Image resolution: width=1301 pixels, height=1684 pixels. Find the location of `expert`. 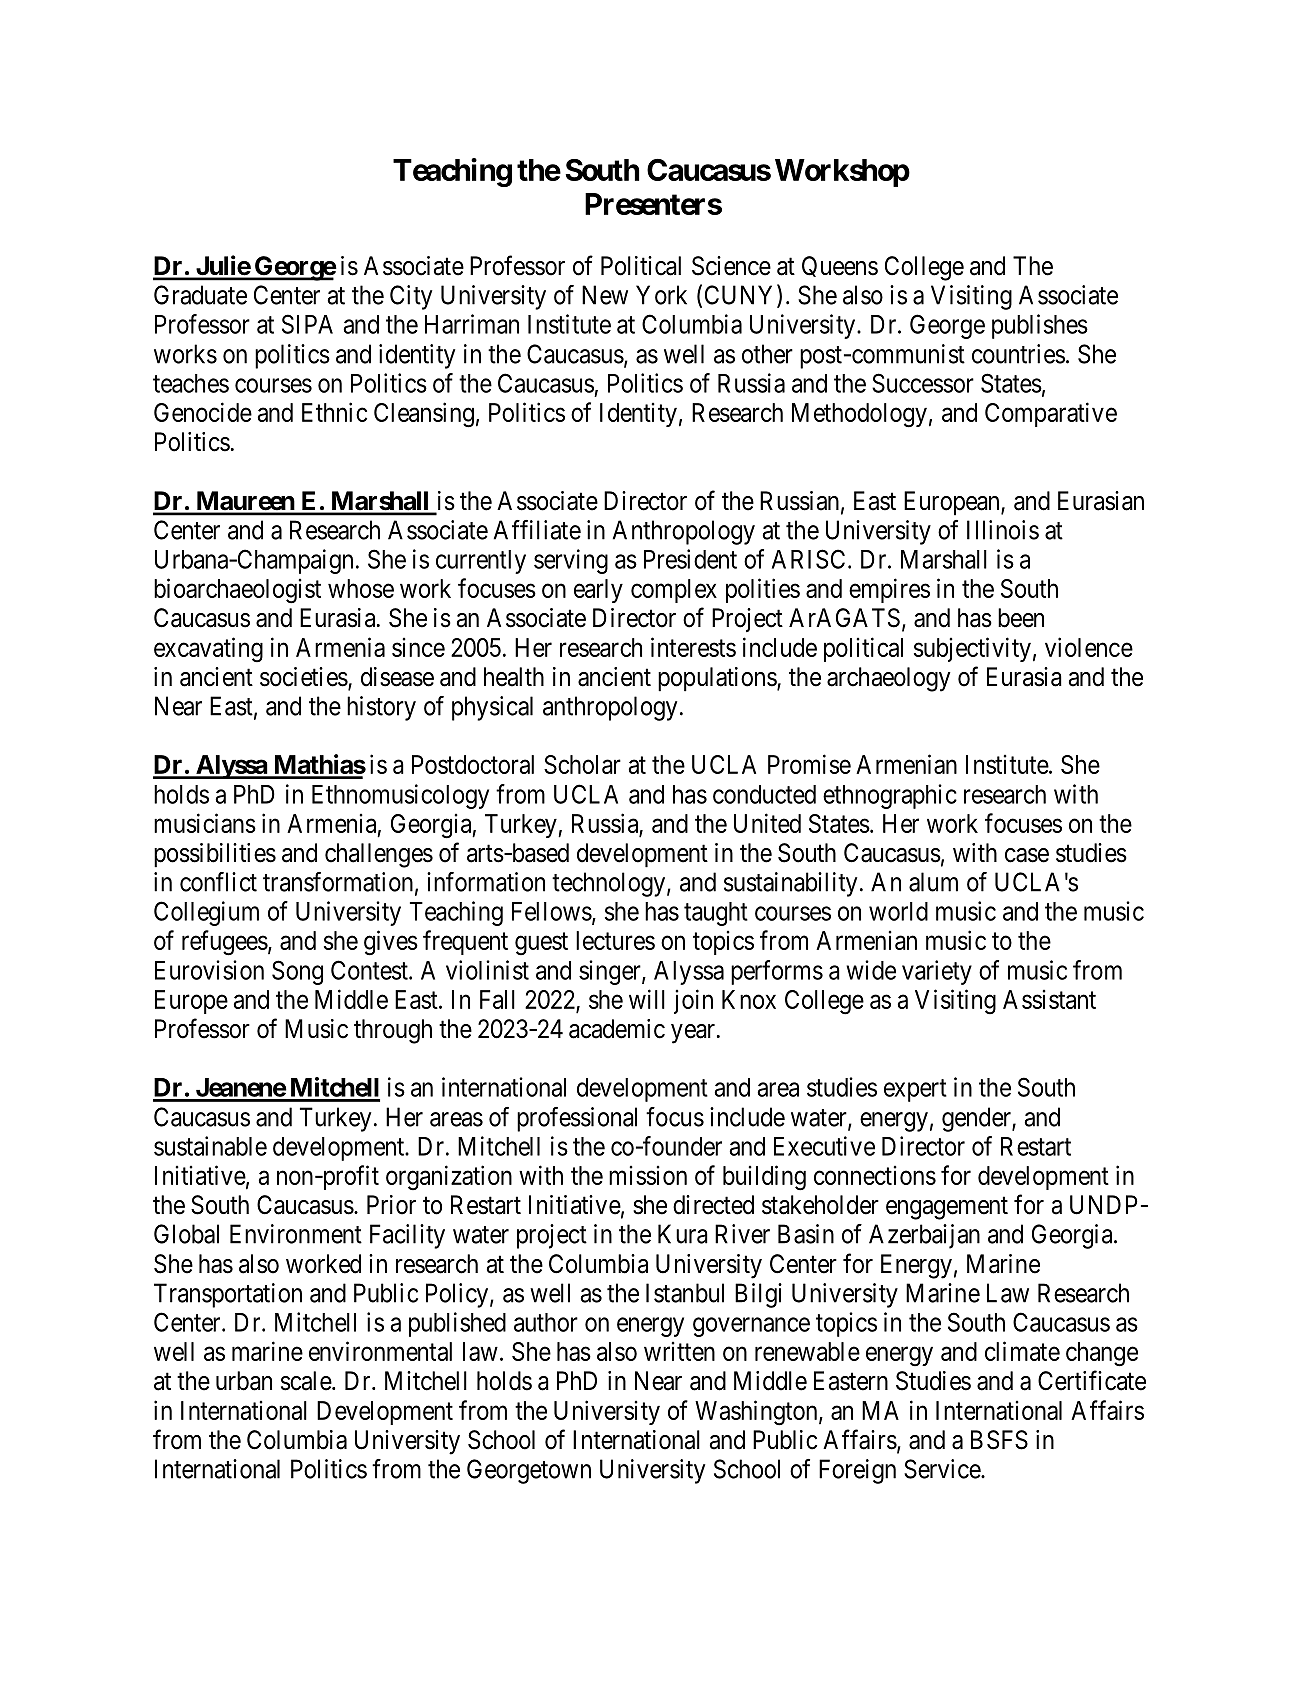

expert is located at coordinates (915, 1090).
